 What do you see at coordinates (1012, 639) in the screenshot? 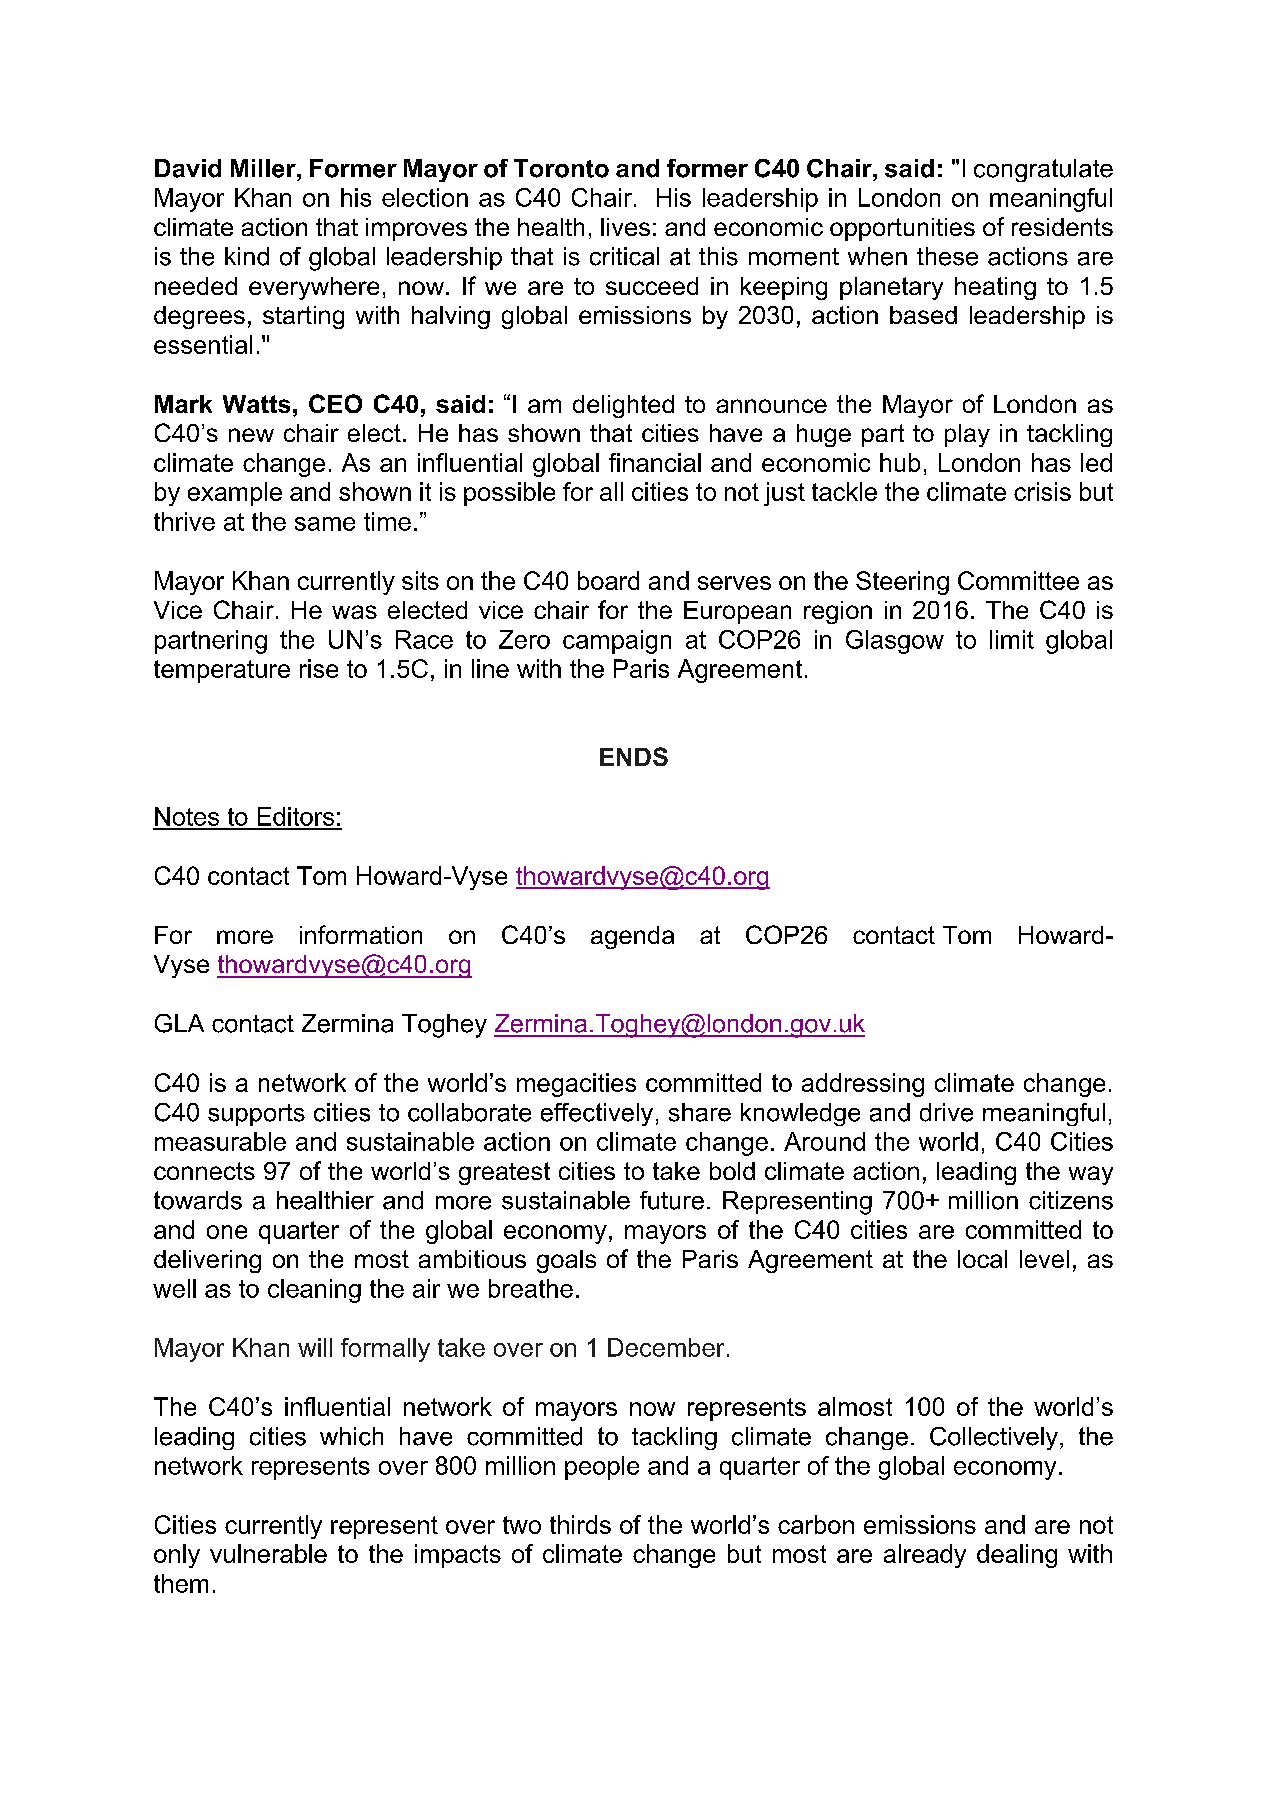
I see `limit` at bounding box center [1012, 639].
